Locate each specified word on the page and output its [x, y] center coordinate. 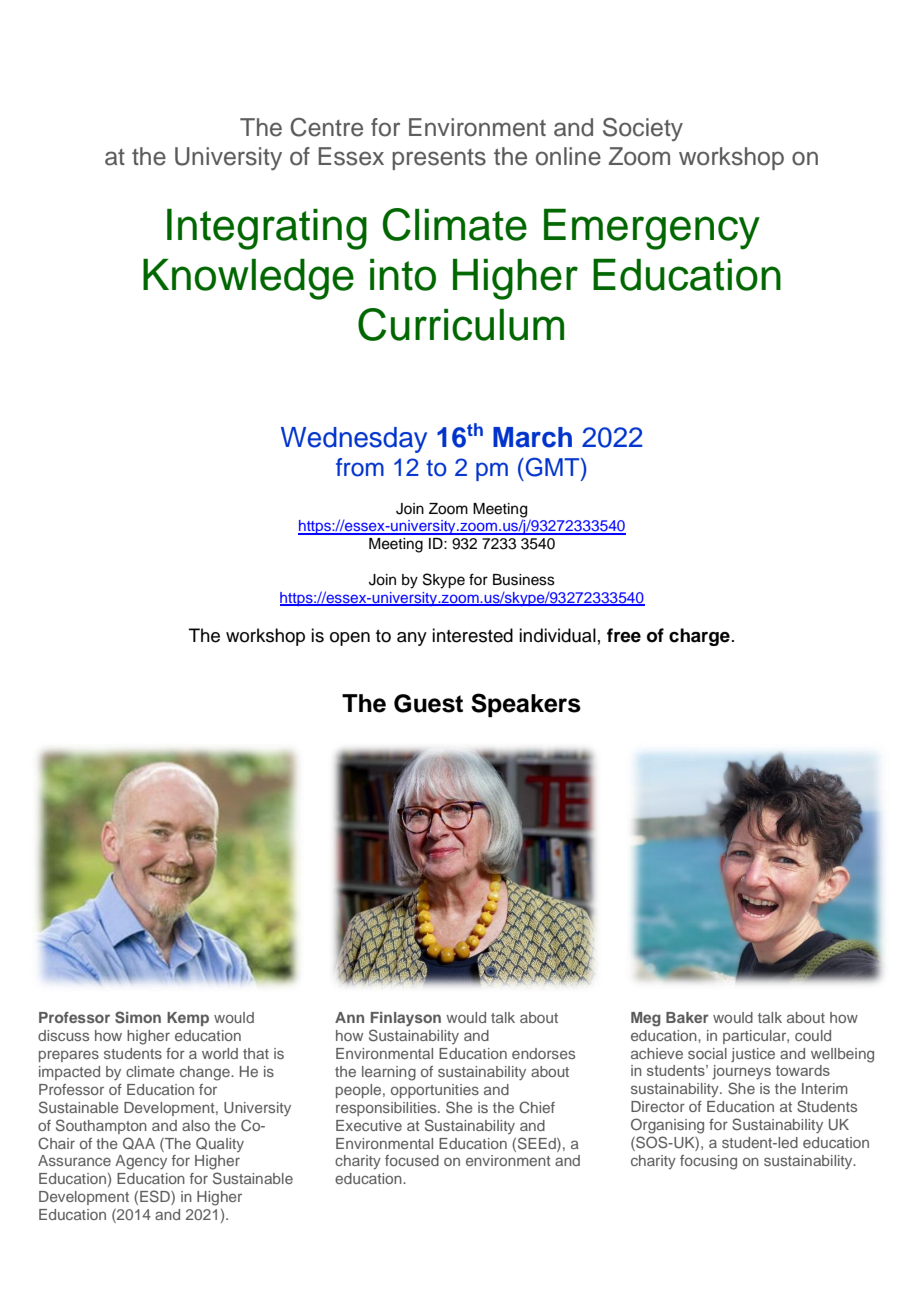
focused [412, 1160]
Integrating [267, 229]
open [350, 639]
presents [439, 159]
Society [643, 129]
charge [699, 637]
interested [472, 635]
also [196, 1125]
